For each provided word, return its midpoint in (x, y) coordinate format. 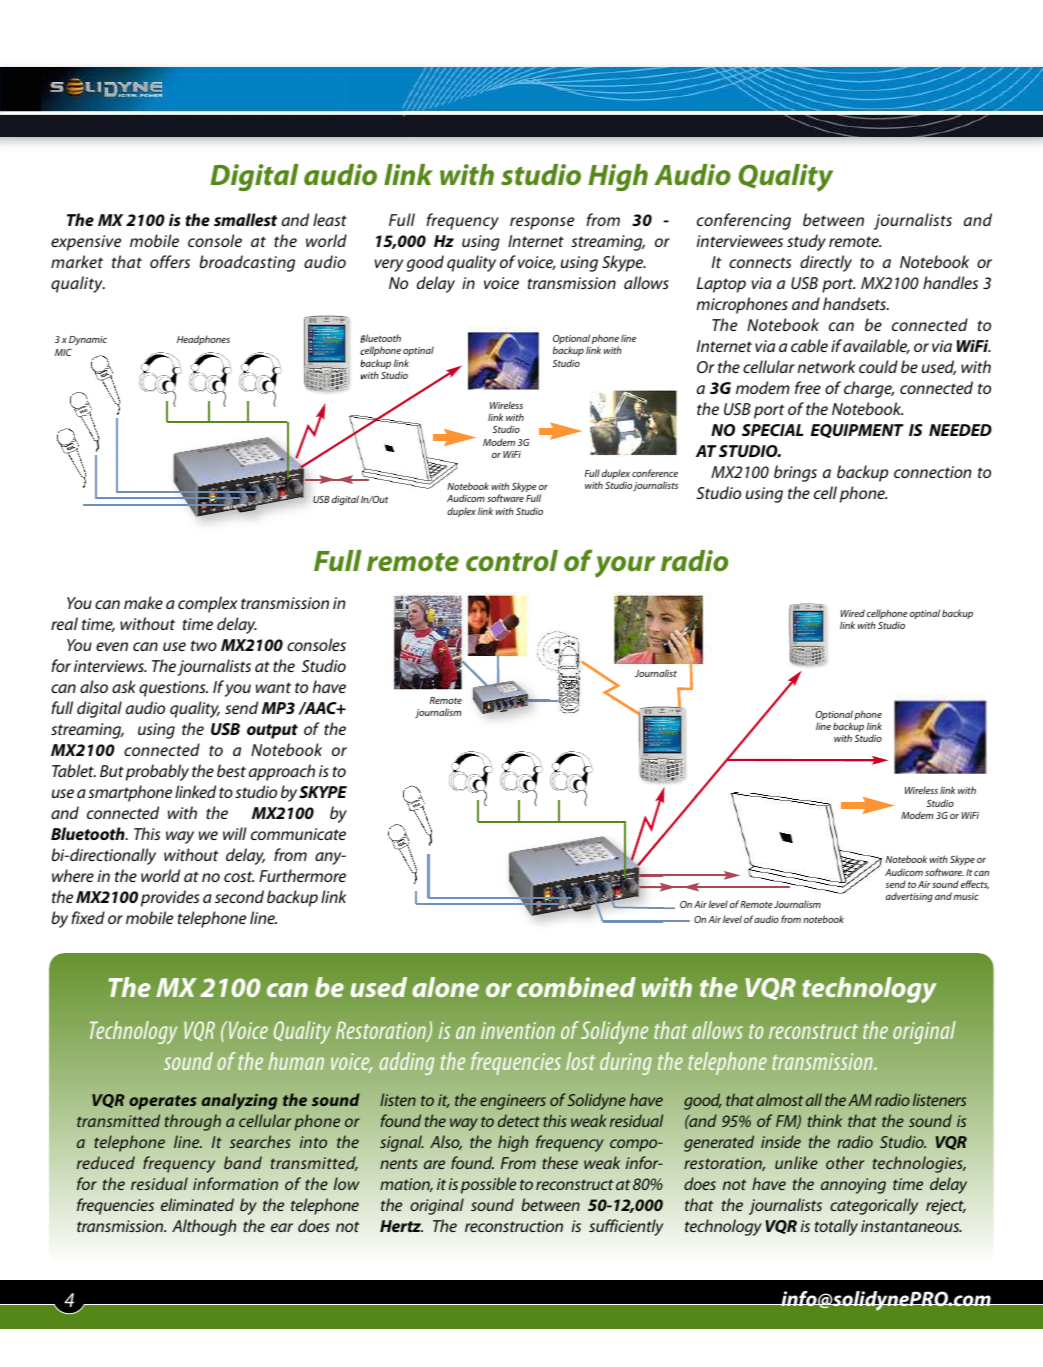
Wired (852, 613)
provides (170, 898)
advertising (909, 897)
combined (576, 987)
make (143, 602)
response (542, 223)
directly (826, 263)
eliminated (197, 1204)
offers (170, 261)
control (512, 561)
